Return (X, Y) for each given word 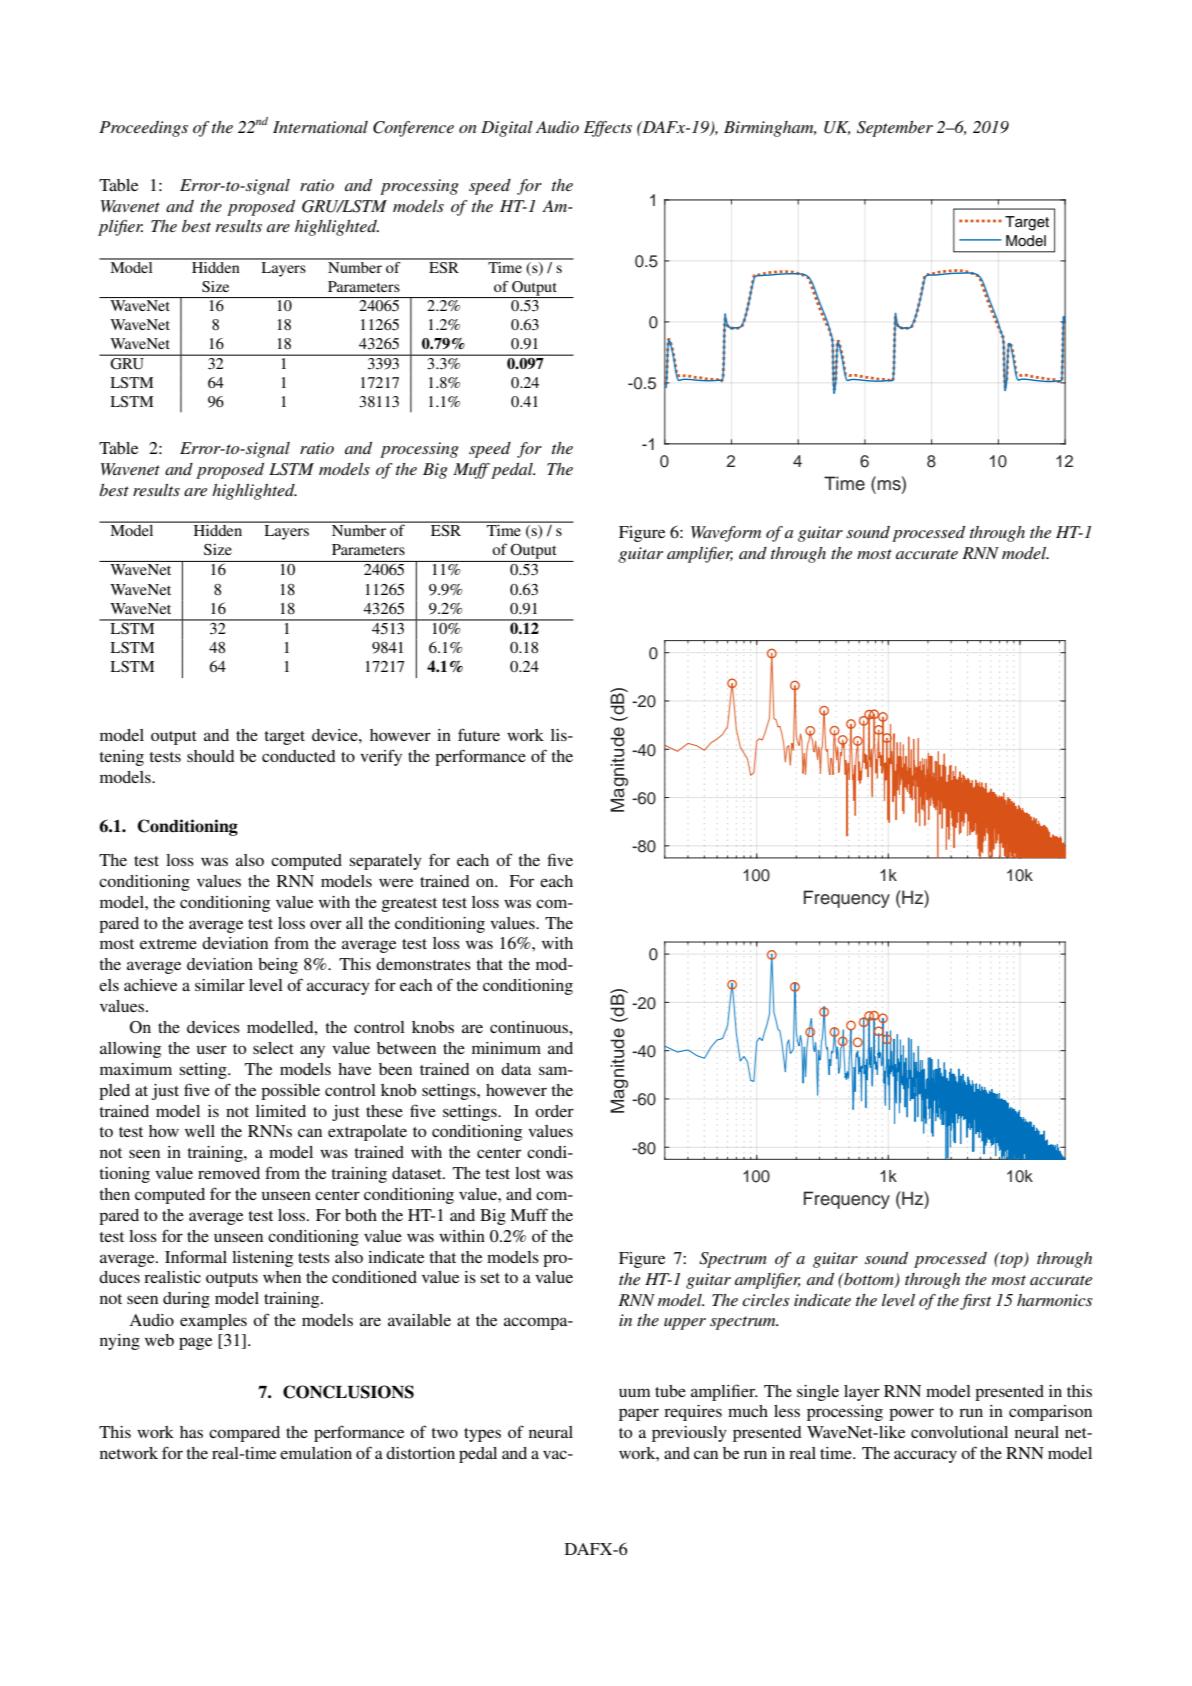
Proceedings (143, 129)
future (479, 734)
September (895, 129)
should (211, 756)
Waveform (726, 534)
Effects (608, 129)
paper (639, 1414)
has (191, 1432)
